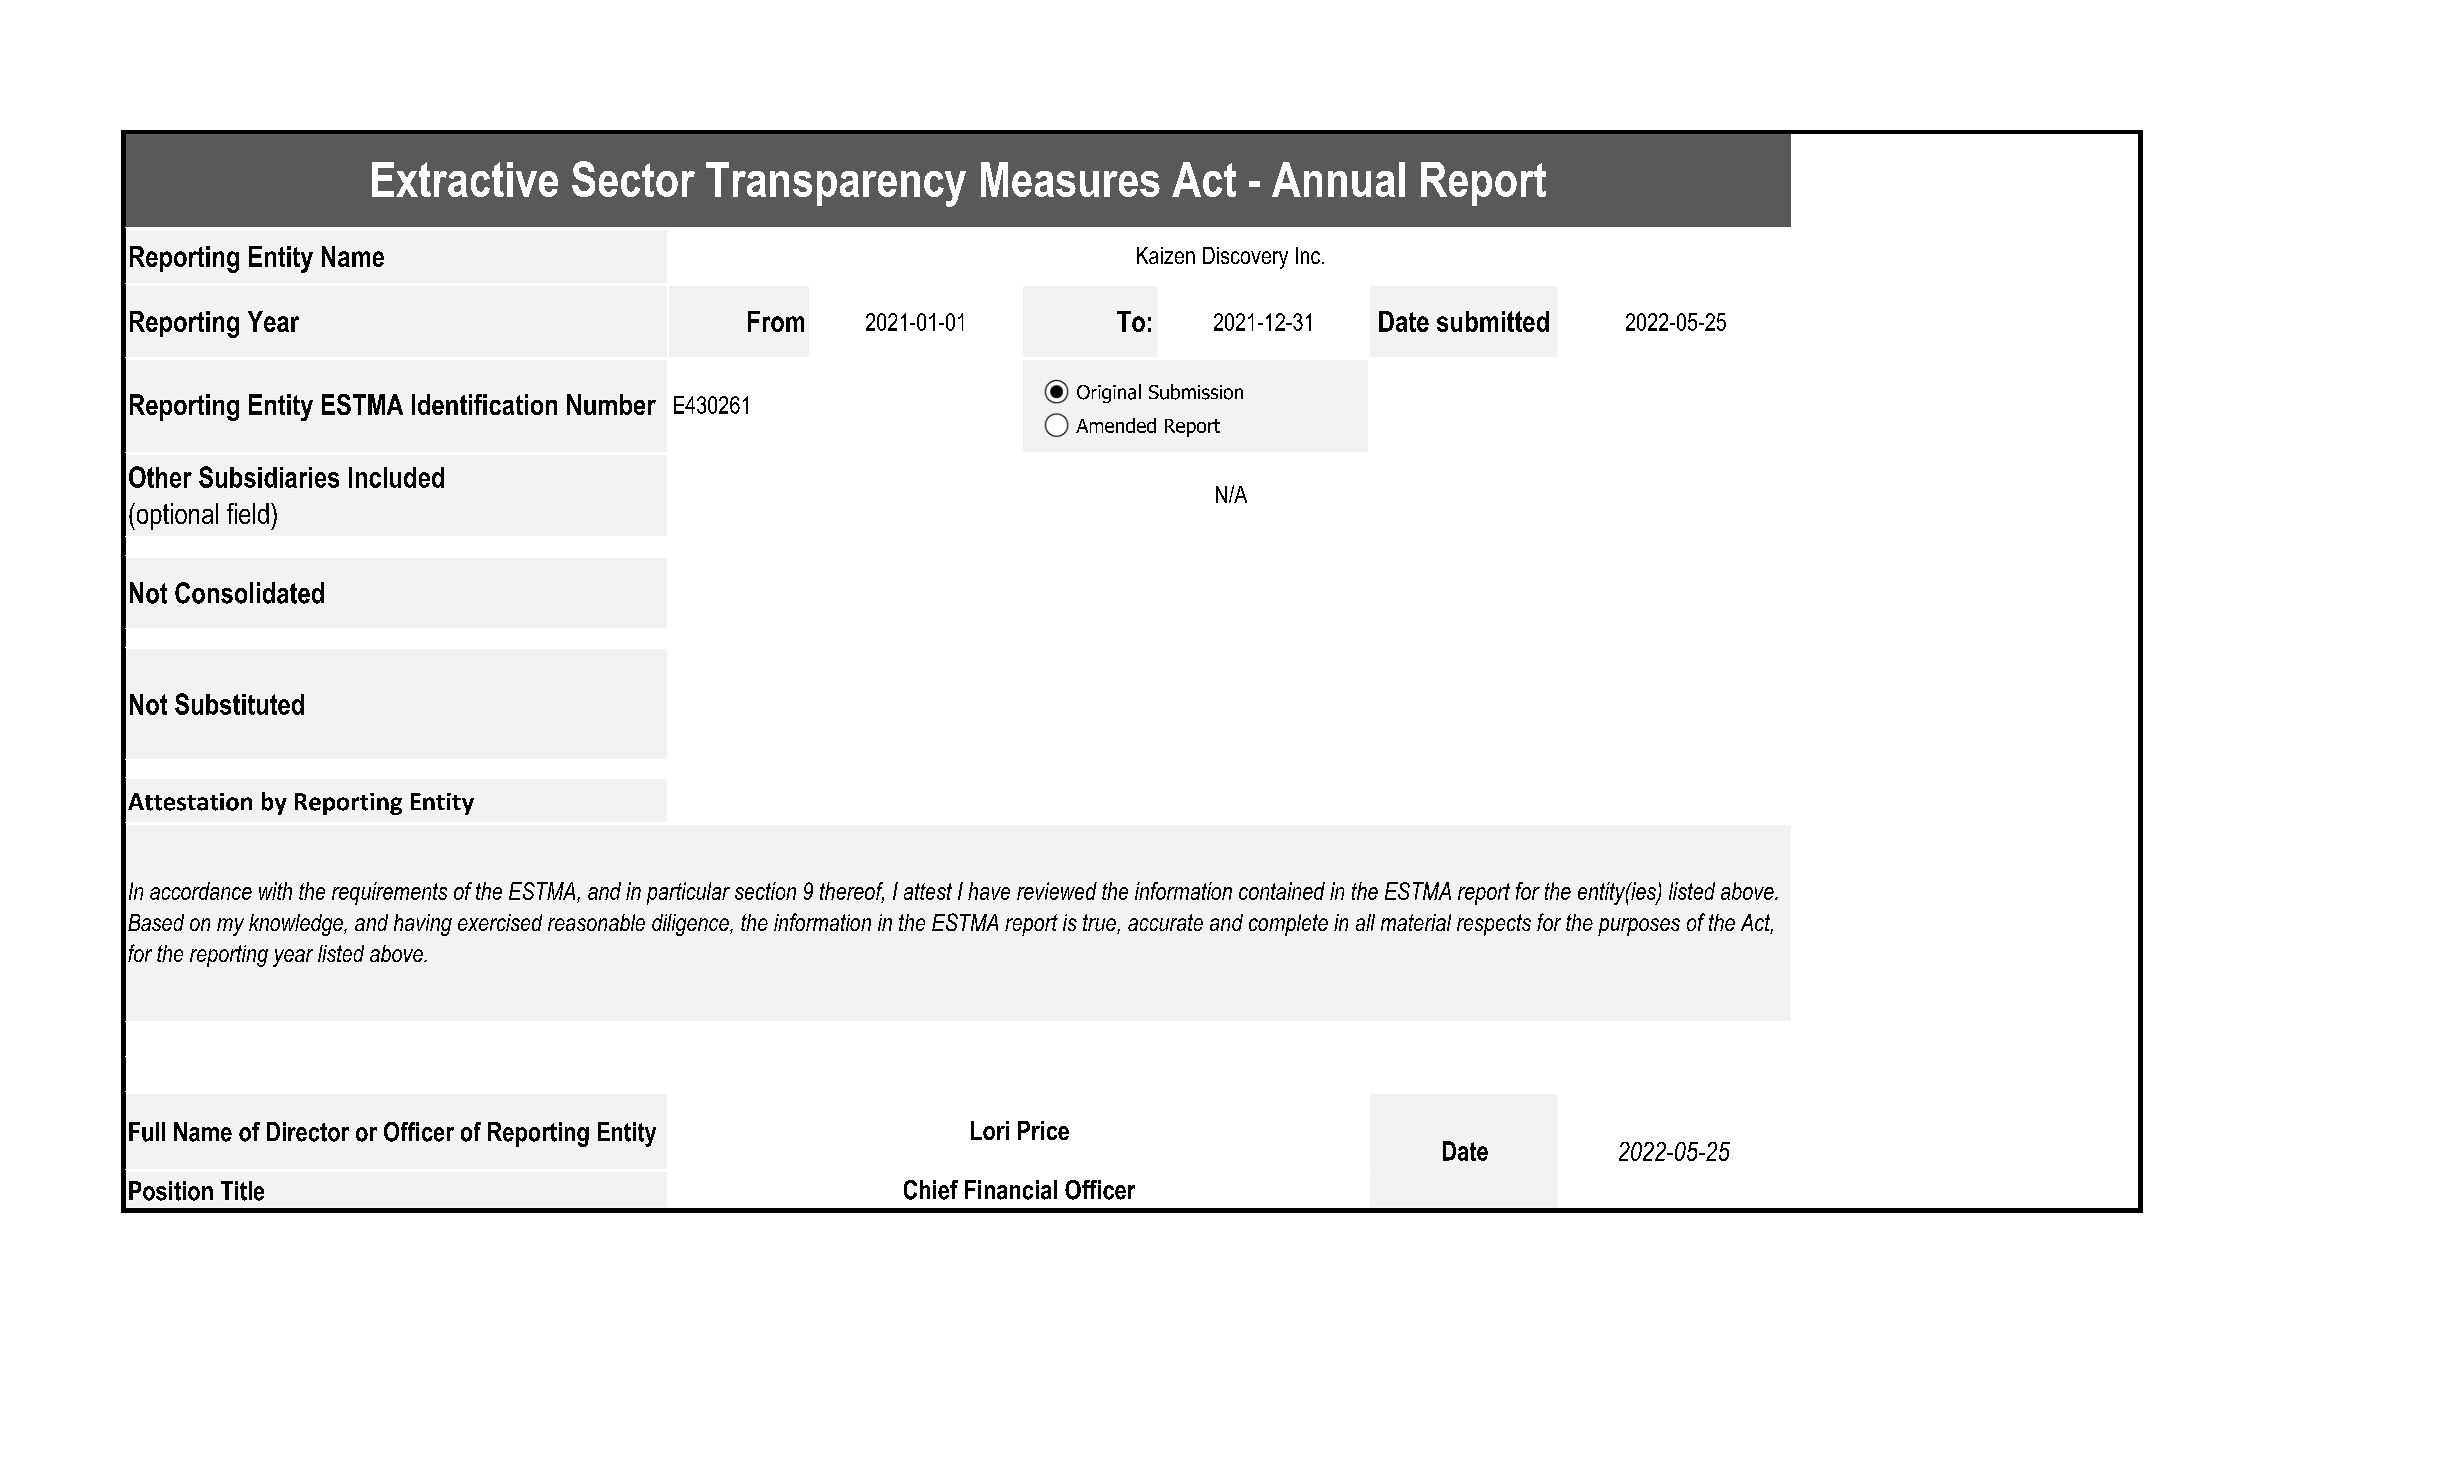 The image size is (2443, 1483). Describe the element at coordinates (1196, 392) in the screenshot. I see `Submission` at that location.
